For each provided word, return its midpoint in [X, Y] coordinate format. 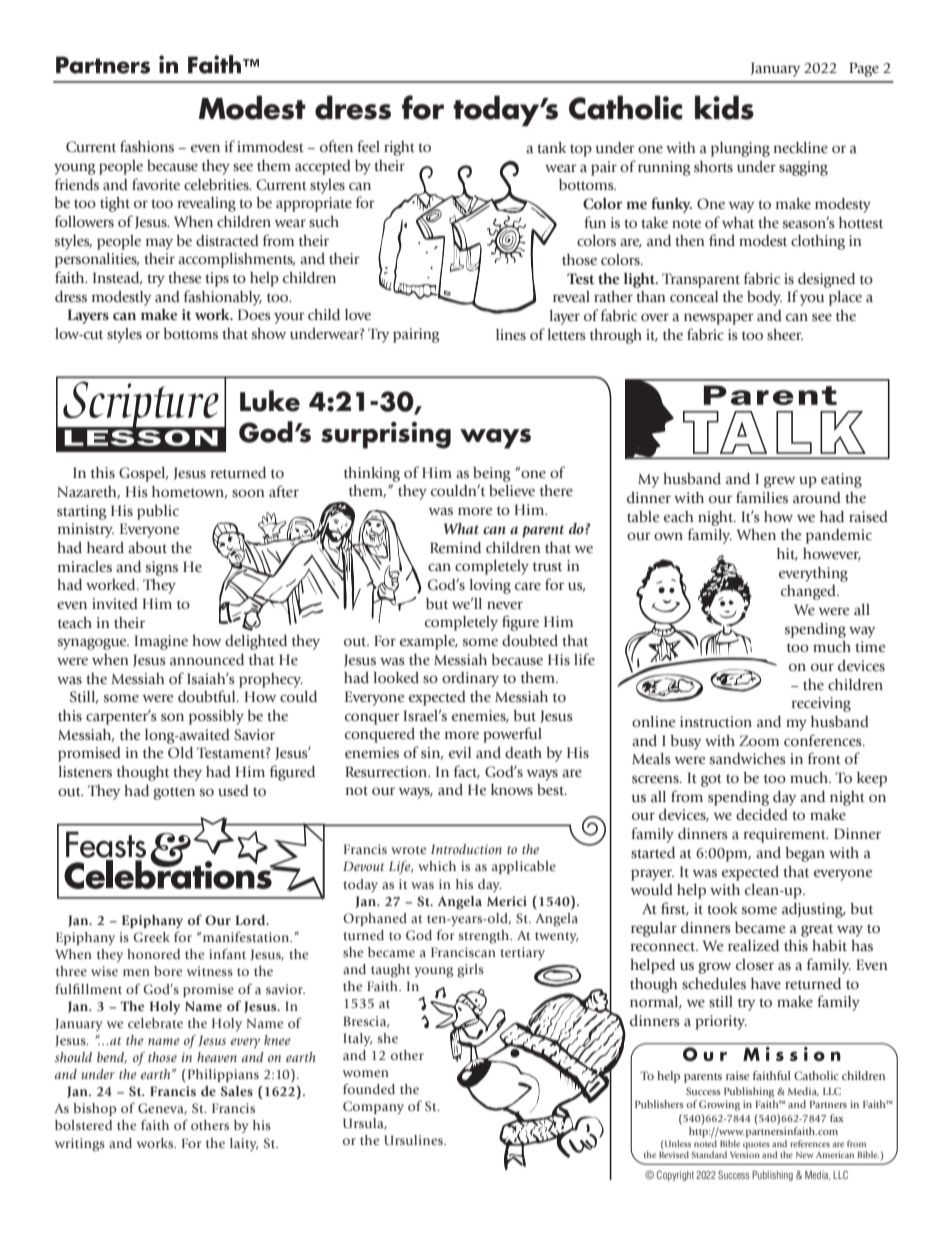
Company [373, 1107]
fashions [147, 146]
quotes [756, 1147]
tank [551, 148]
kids [724, 107]
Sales [237, 1091]
